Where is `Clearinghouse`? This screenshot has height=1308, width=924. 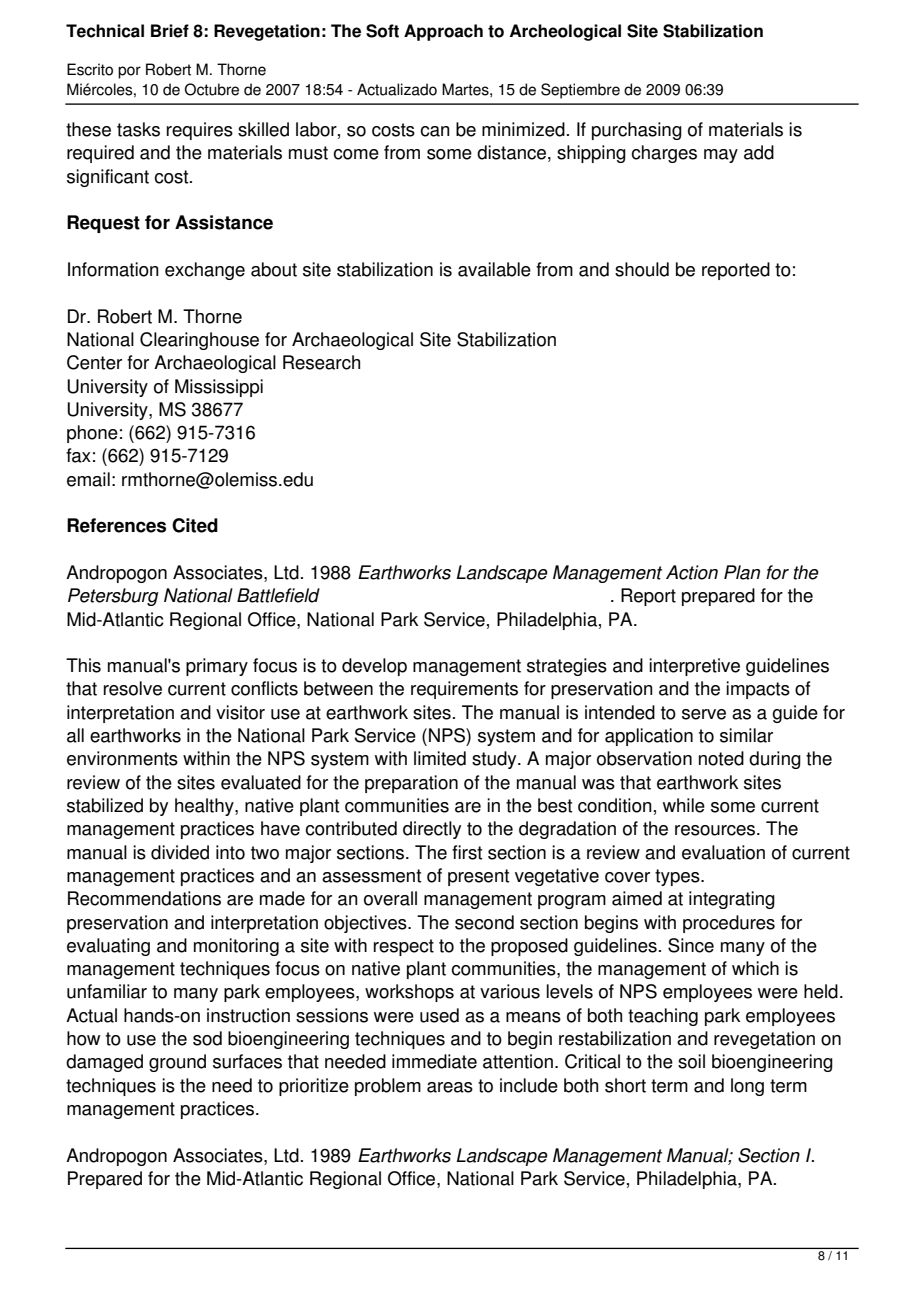
Clearinghouse is located at coordinates (199, 341).
